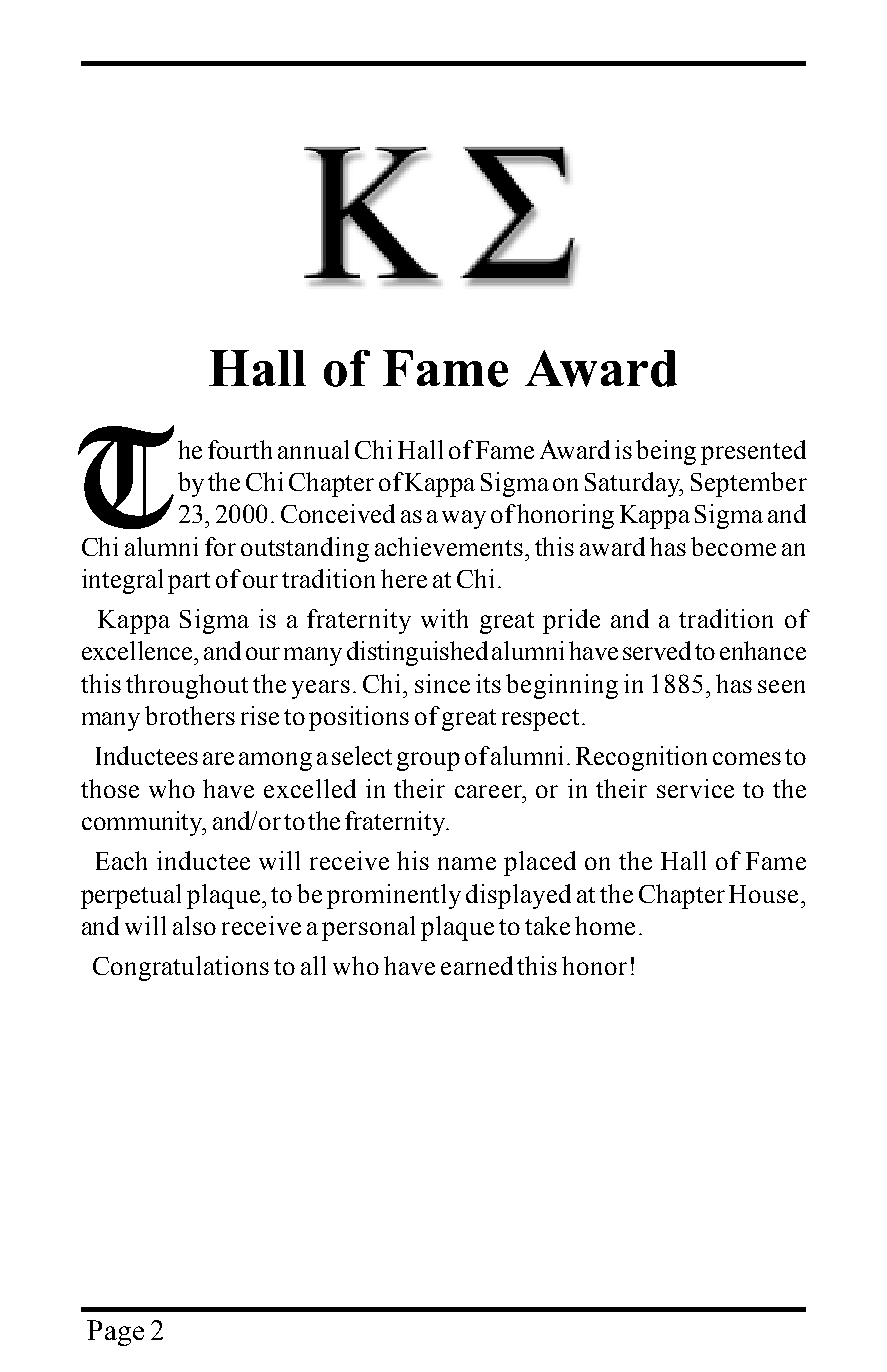 Image resolution: width=887 pixels, height=1372 pixels. Describe the element at coordinates (605, 925) in the screenshot. I see `home` at that location.
